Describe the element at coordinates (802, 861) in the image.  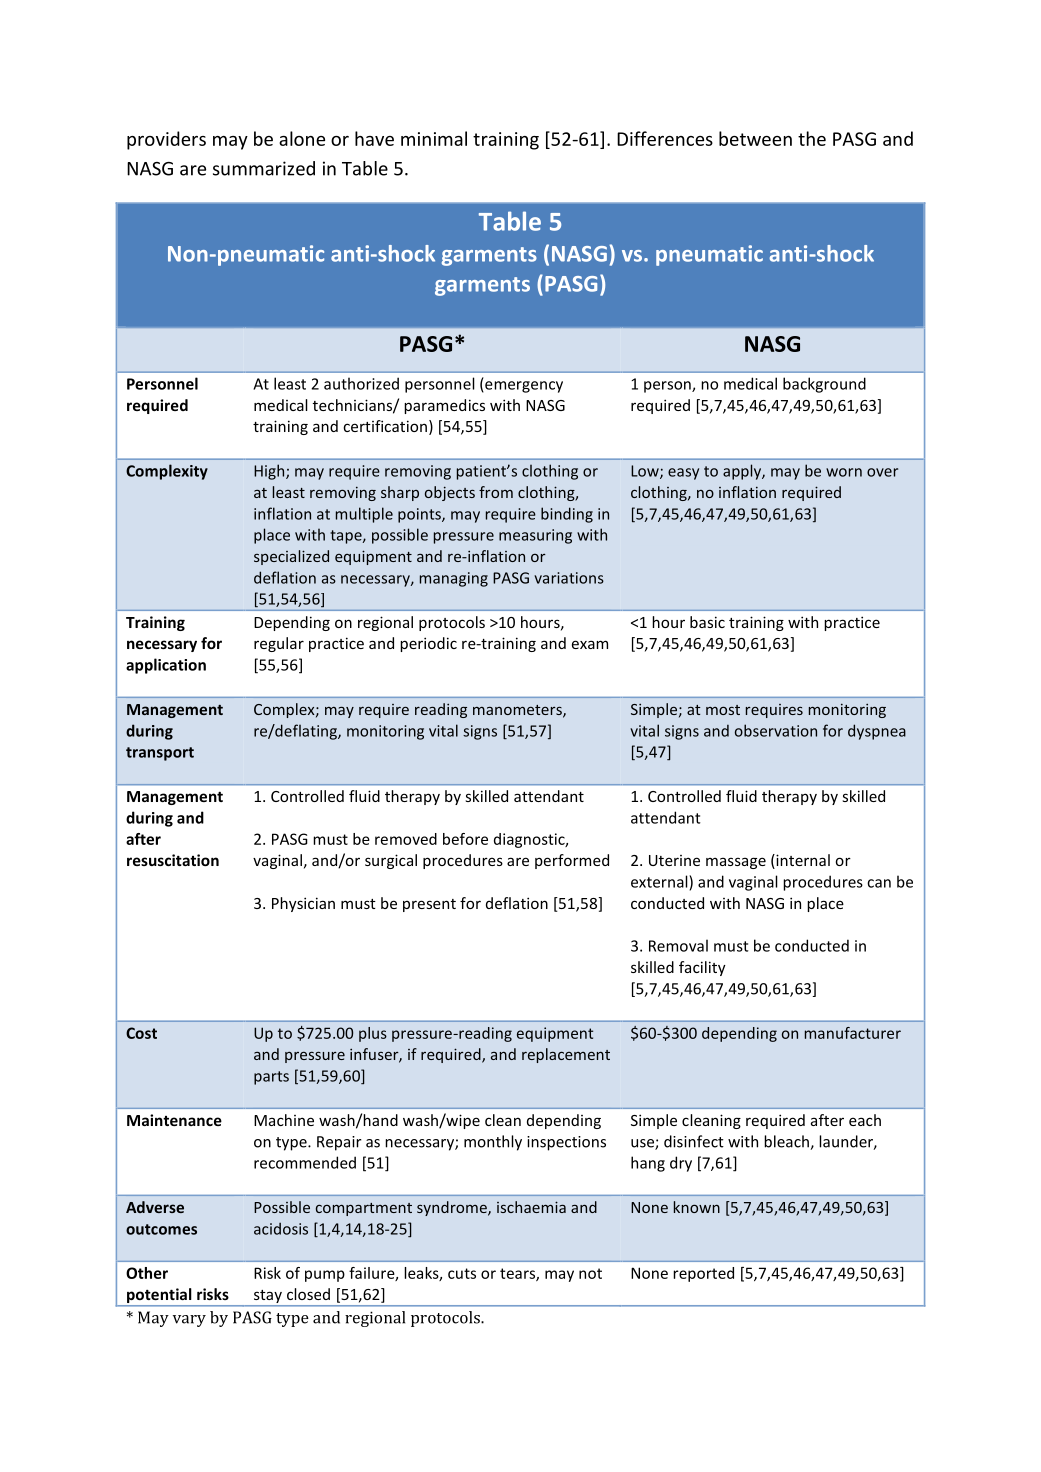
I see `internal` at that location.
